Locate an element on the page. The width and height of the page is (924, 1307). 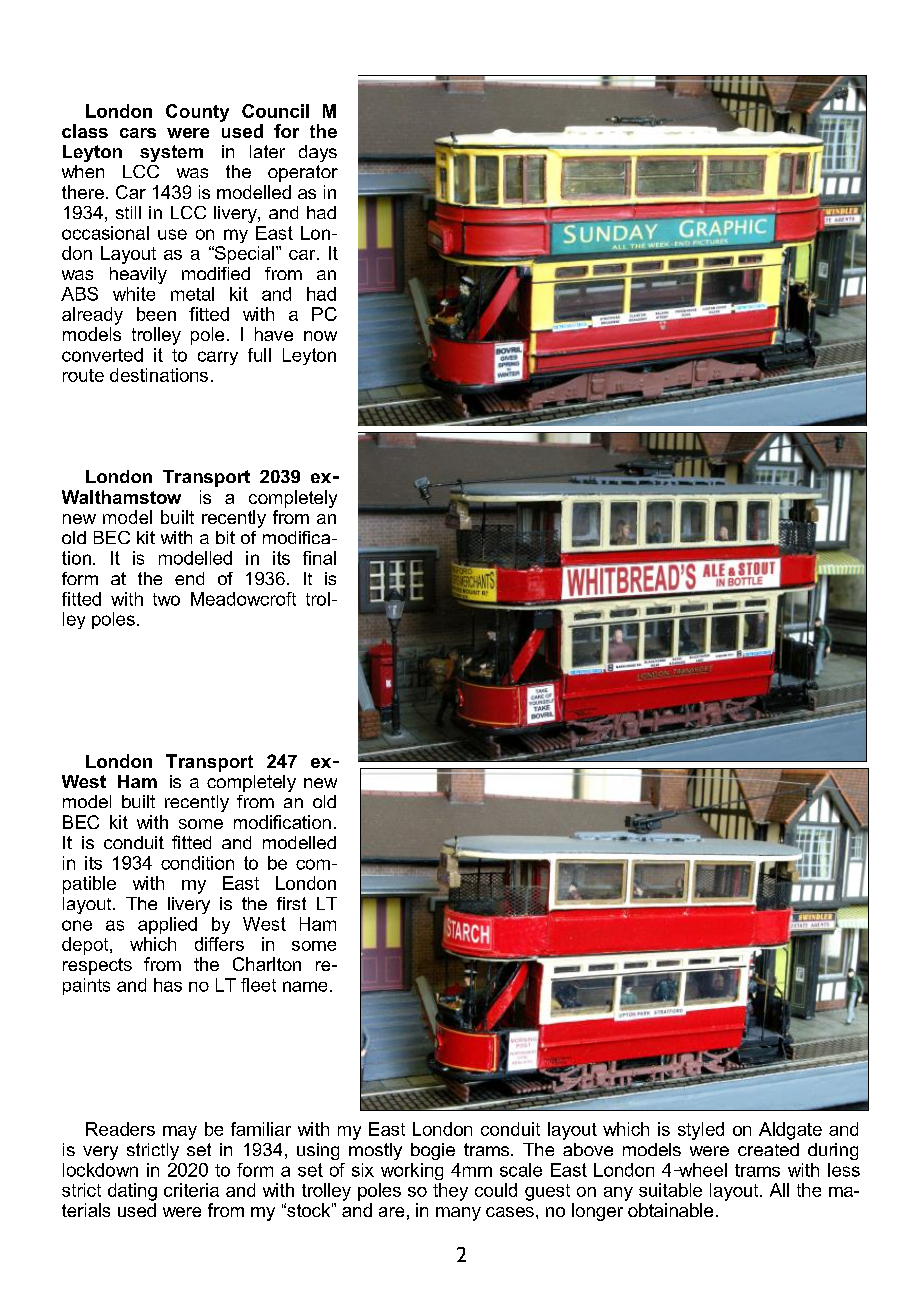
they is located at coordinates (450, 1192).
